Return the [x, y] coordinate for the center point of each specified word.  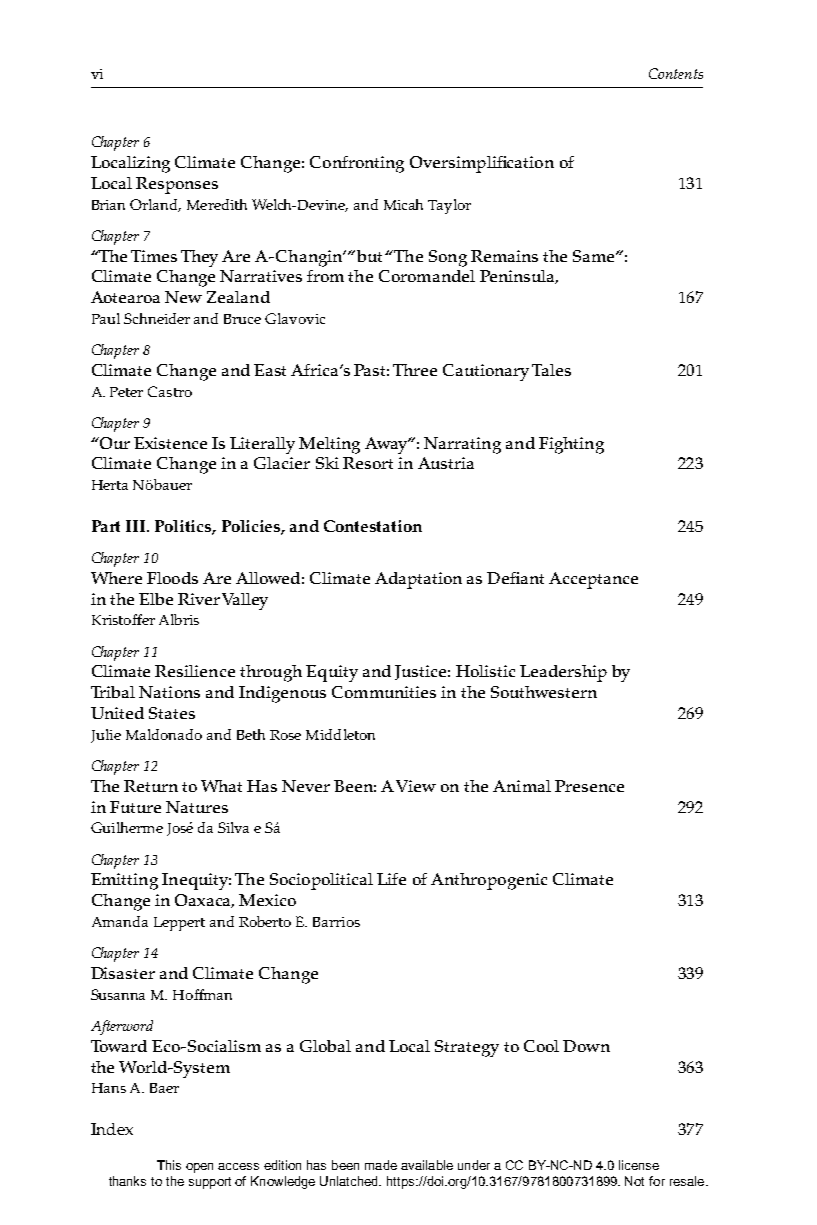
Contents [676, 73]
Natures [197, 807]
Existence [170, 443]
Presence [589, 786]
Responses [177, 185]
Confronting [357, 164]
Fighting [571, 445]
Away [387, 445]
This [169, 1165]
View [416, 786]
